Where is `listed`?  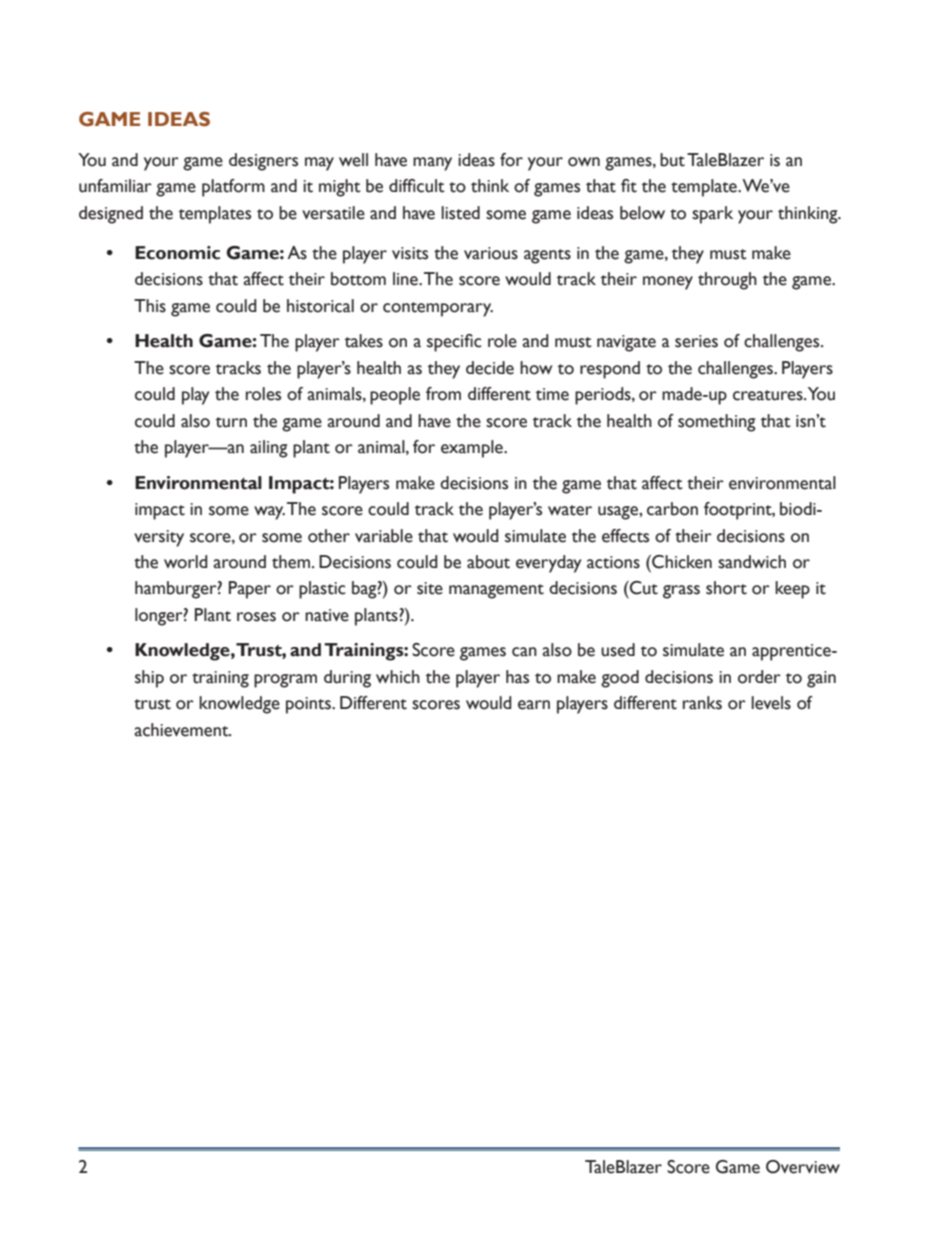
listed is located at coordinates (460, 213).
